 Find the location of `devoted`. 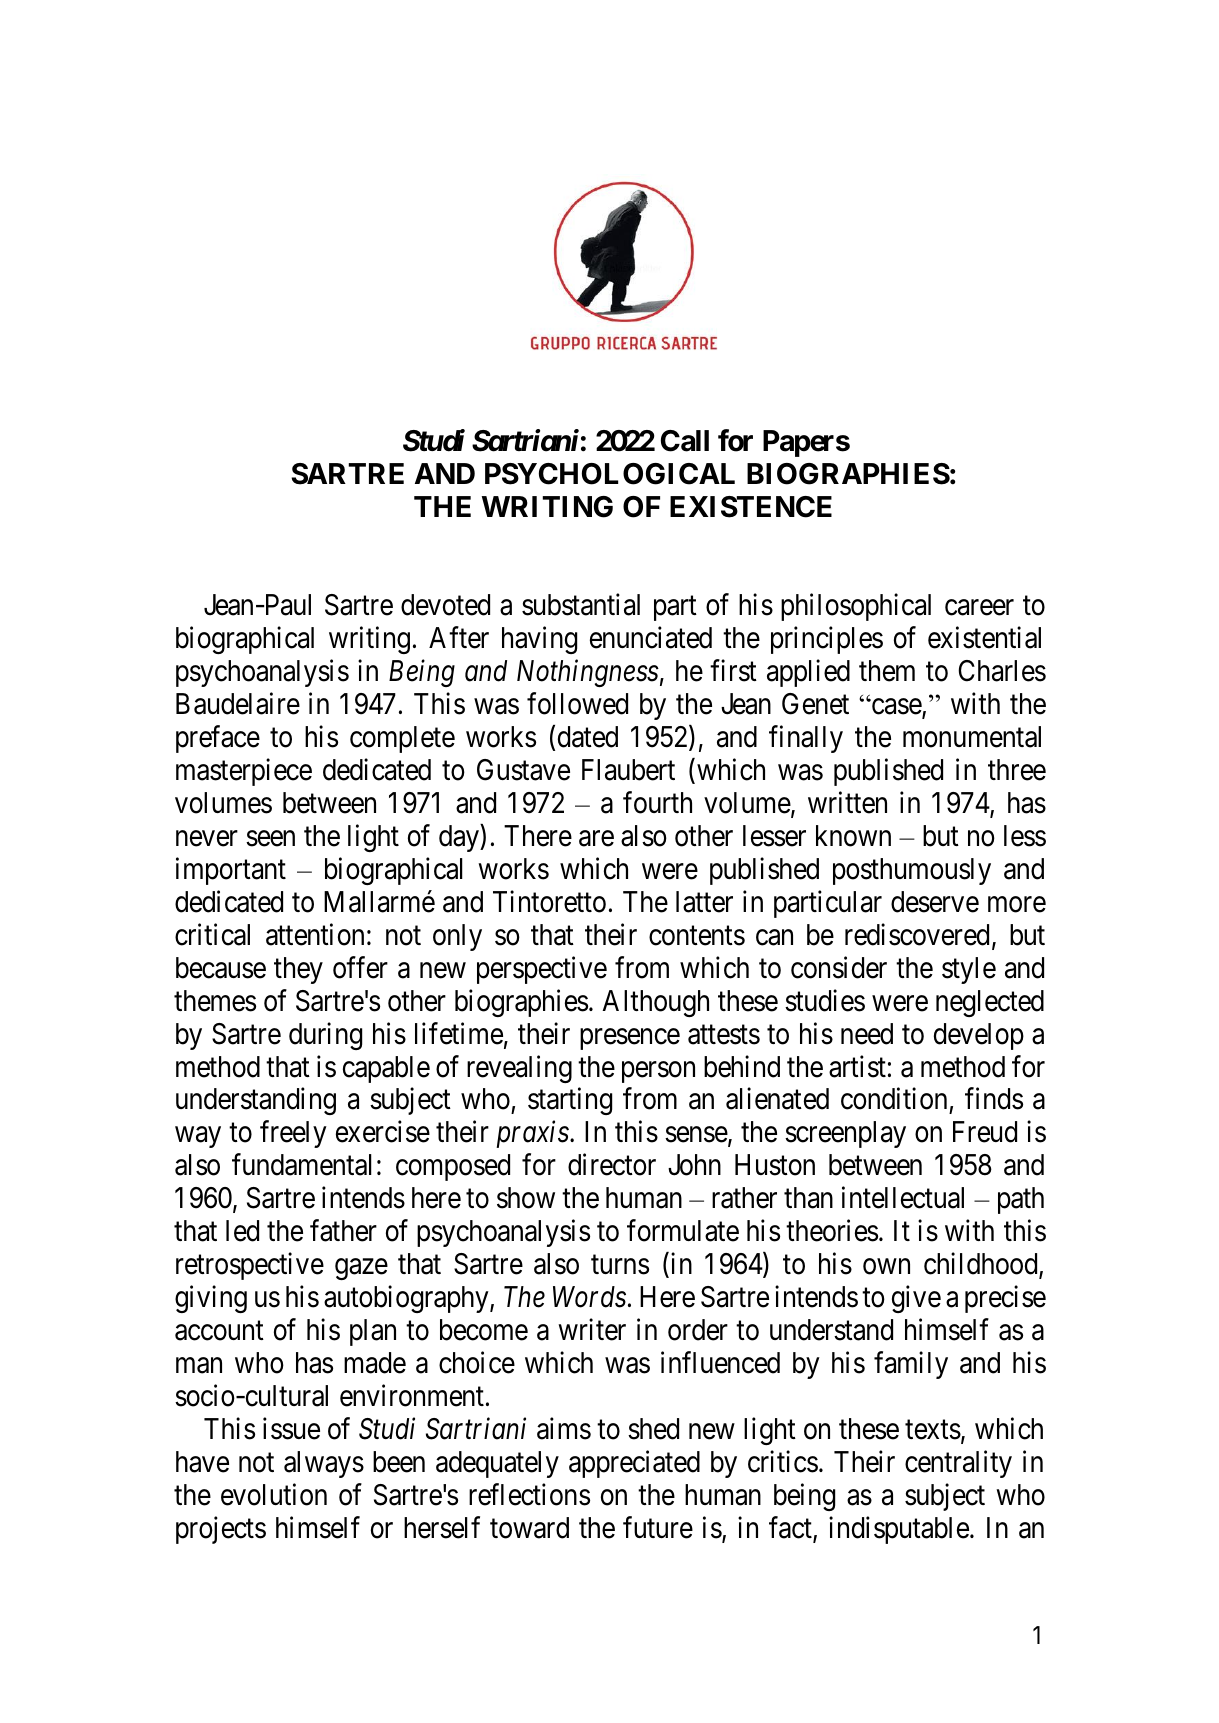

devoted is located at coordinates (445, 605).
